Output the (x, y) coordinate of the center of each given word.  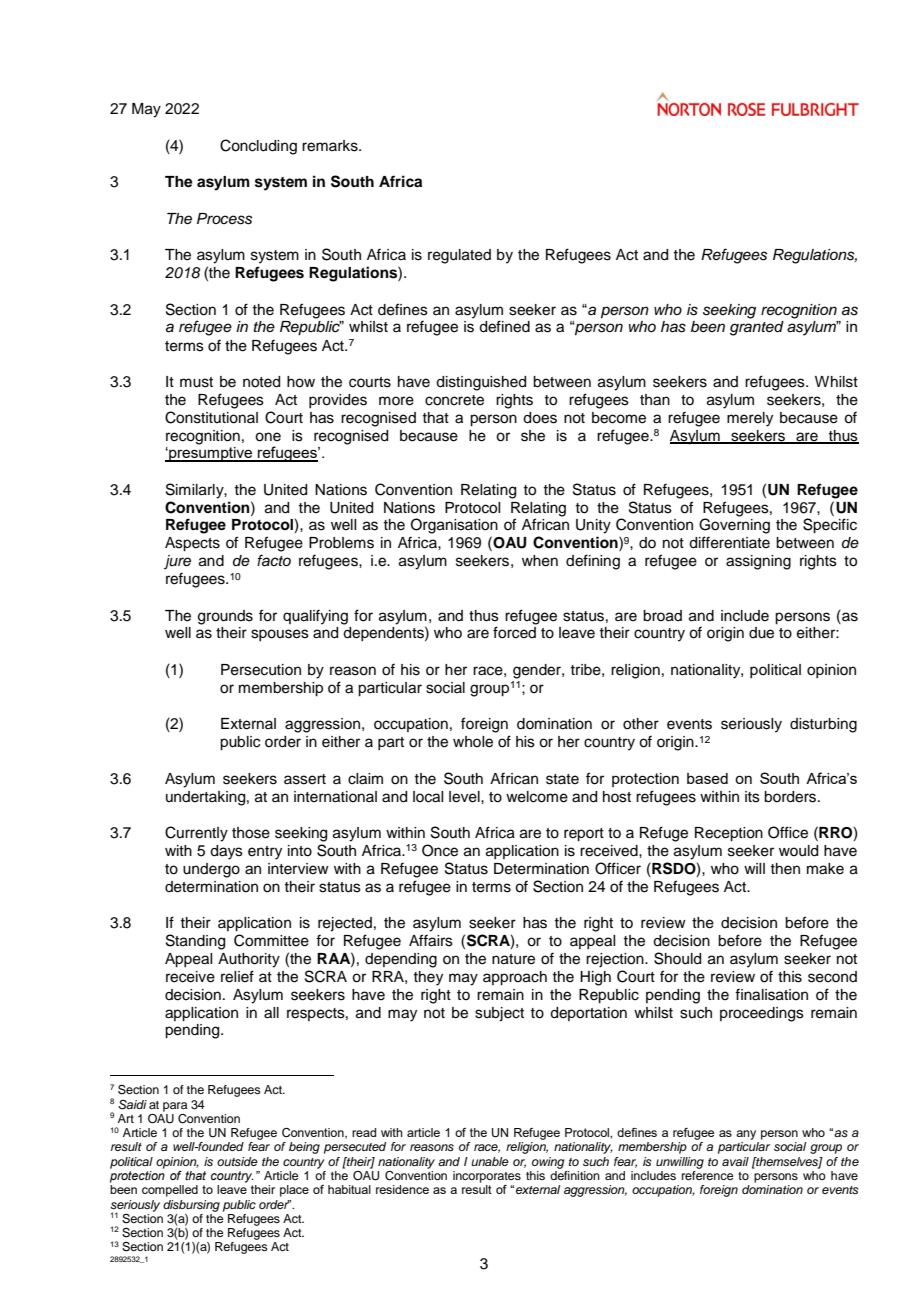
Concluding (258, 147)
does (540, 418)
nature (513, 959)
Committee (271, 940)
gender (538, 671)
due (761, 633)
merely (750, 419)
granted (757, 328)
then (785, 869)
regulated (459, 256)
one (268, 437)
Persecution (261, 670)
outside (237, 1161)
